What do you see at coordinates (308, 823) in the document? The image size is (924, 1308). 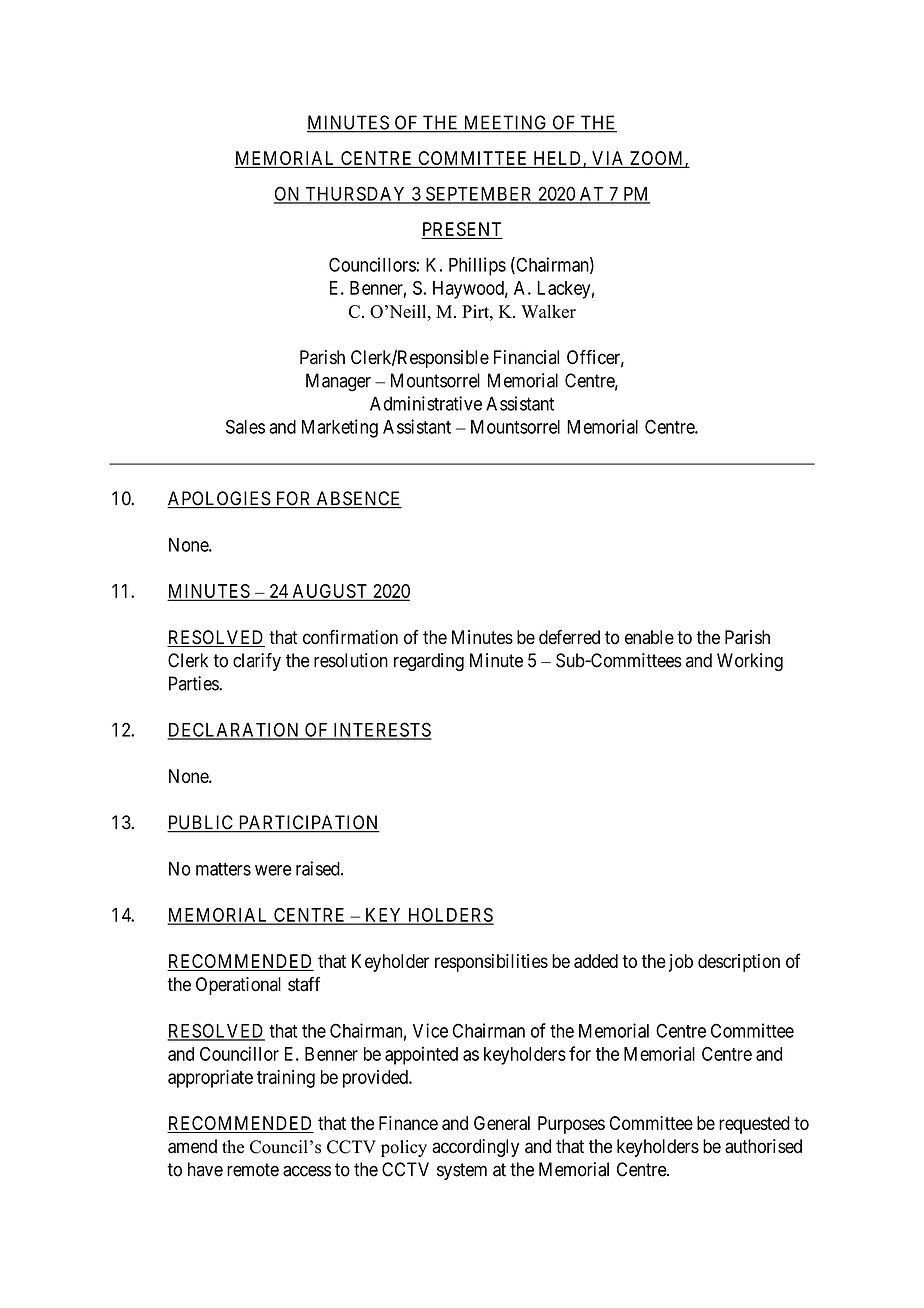 I see `PARTICIPATION` at bounding box center [308, 823].
